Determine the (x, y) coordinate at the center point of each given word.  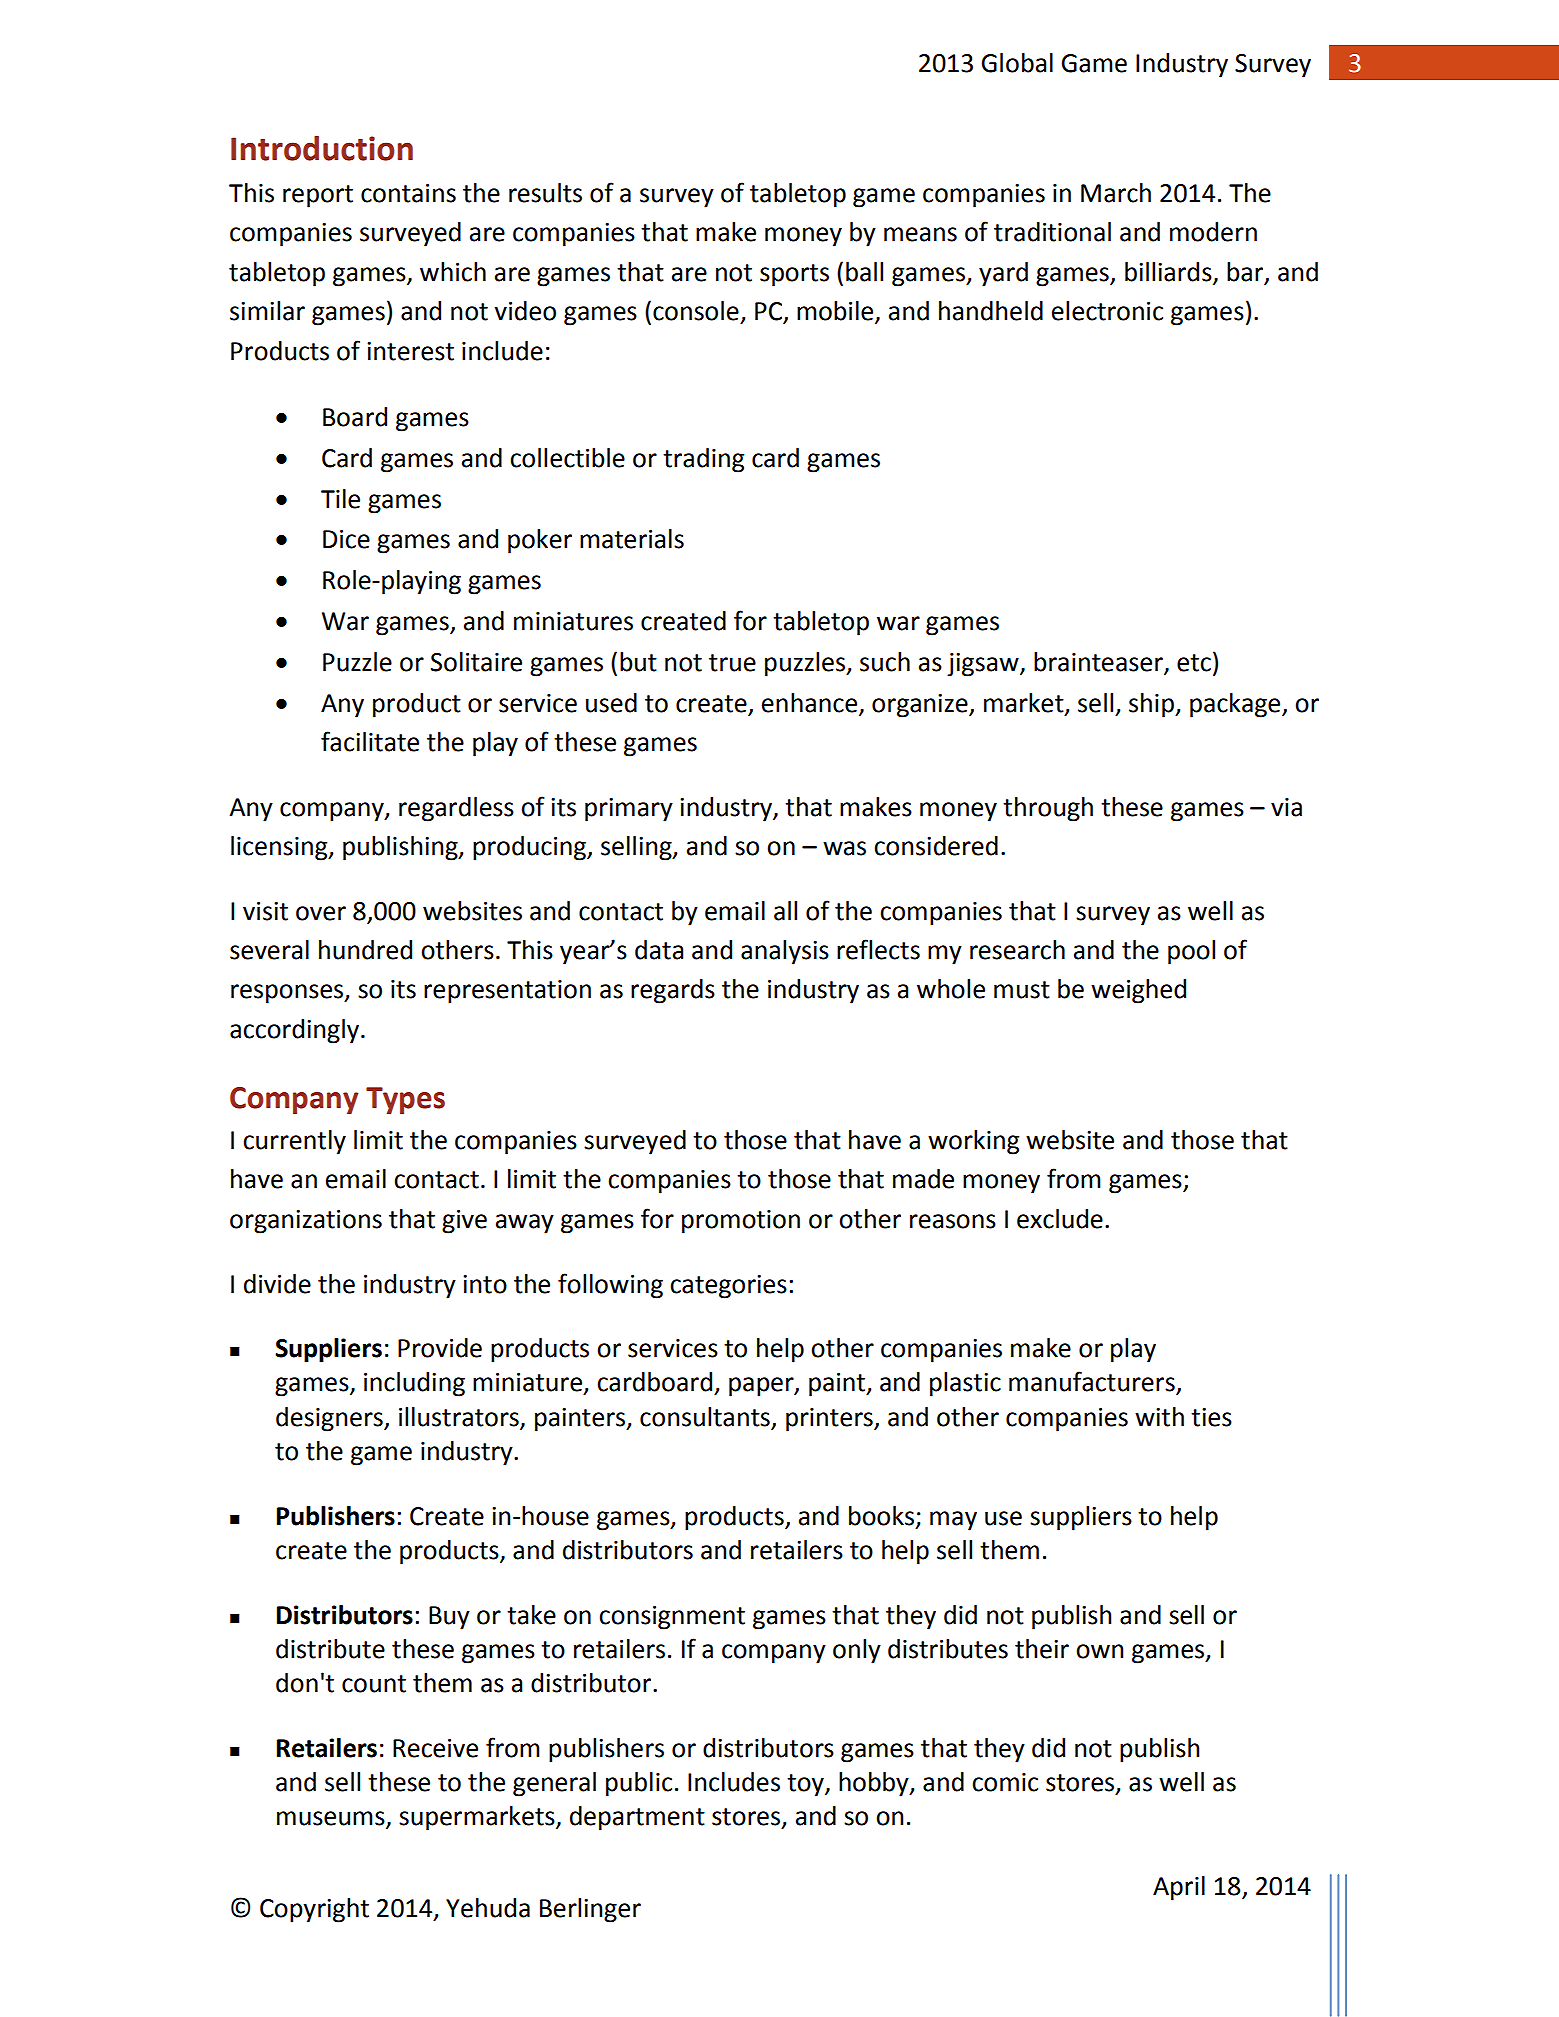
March (1116, 193)
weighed (1138, 991)
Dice (346, 539)
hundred (365, 950)
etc (1194, 663)
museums (332, 1819)
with (1159, 1417)
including (414, 1384)
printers (830, 1420)
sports (794, 275)
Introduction (322, 148)
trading (703, 460)
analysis (785, 952)
